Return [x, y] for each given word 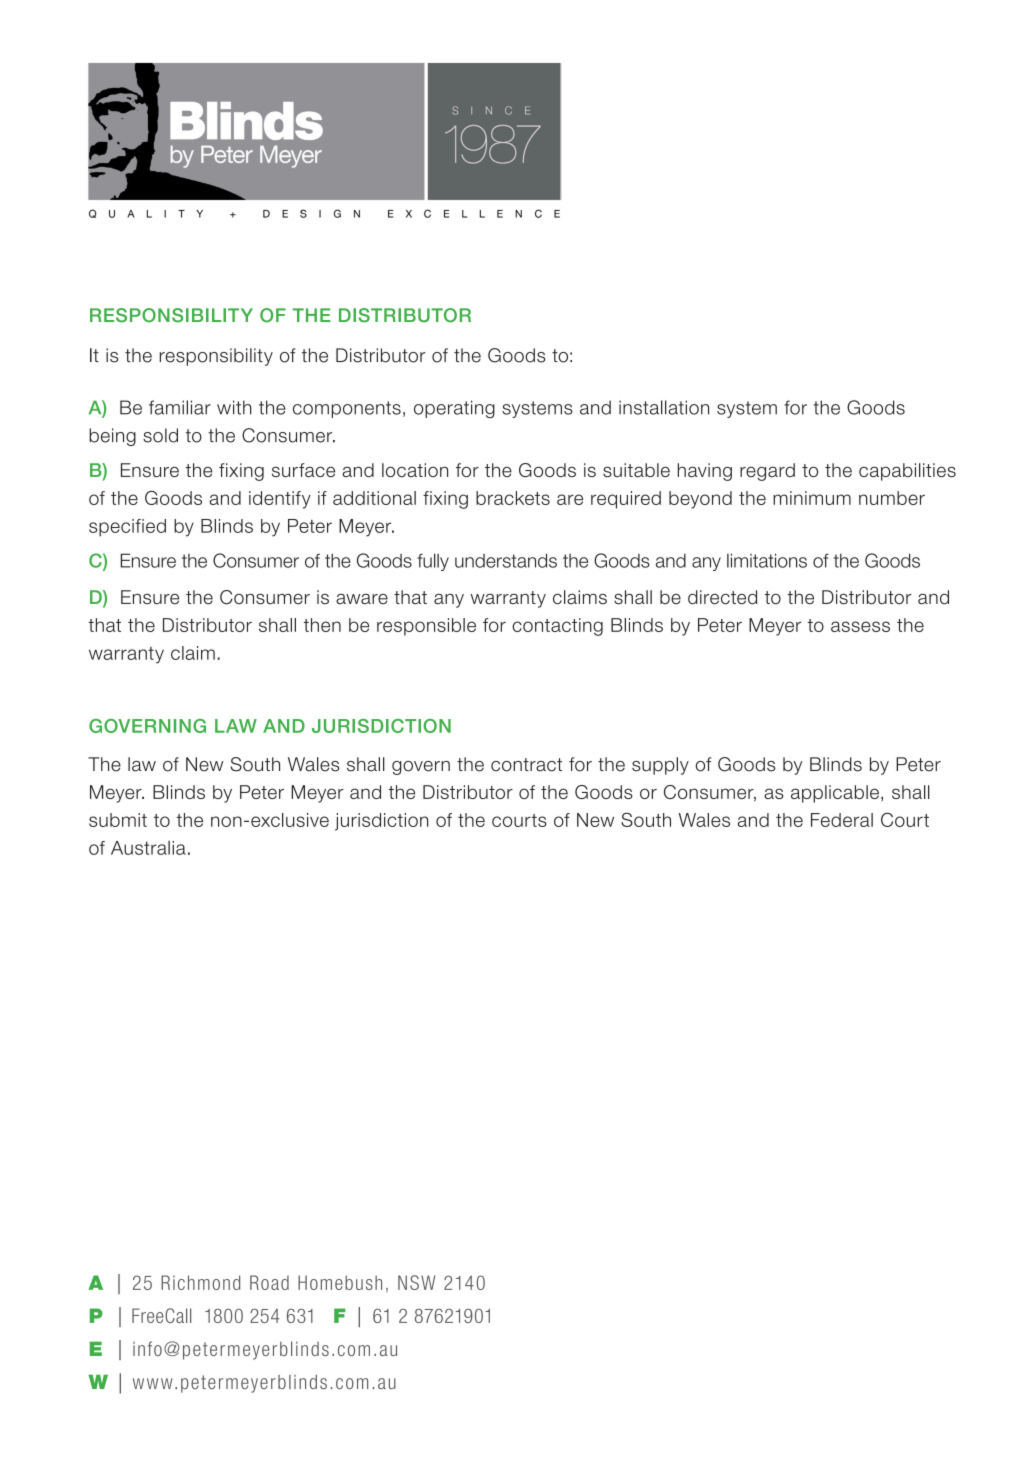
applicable [835, 794]
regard [767, 472]
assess [860, 626]
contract [526, 765]
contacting [557, 627]
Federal [842, 820]
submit [118, 820]
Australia [148, 848]
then [322, 625]
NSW [416, 1282]
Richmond [200, 1282]
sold [160, 435]
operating [454, 409]
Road [269, 1282]
